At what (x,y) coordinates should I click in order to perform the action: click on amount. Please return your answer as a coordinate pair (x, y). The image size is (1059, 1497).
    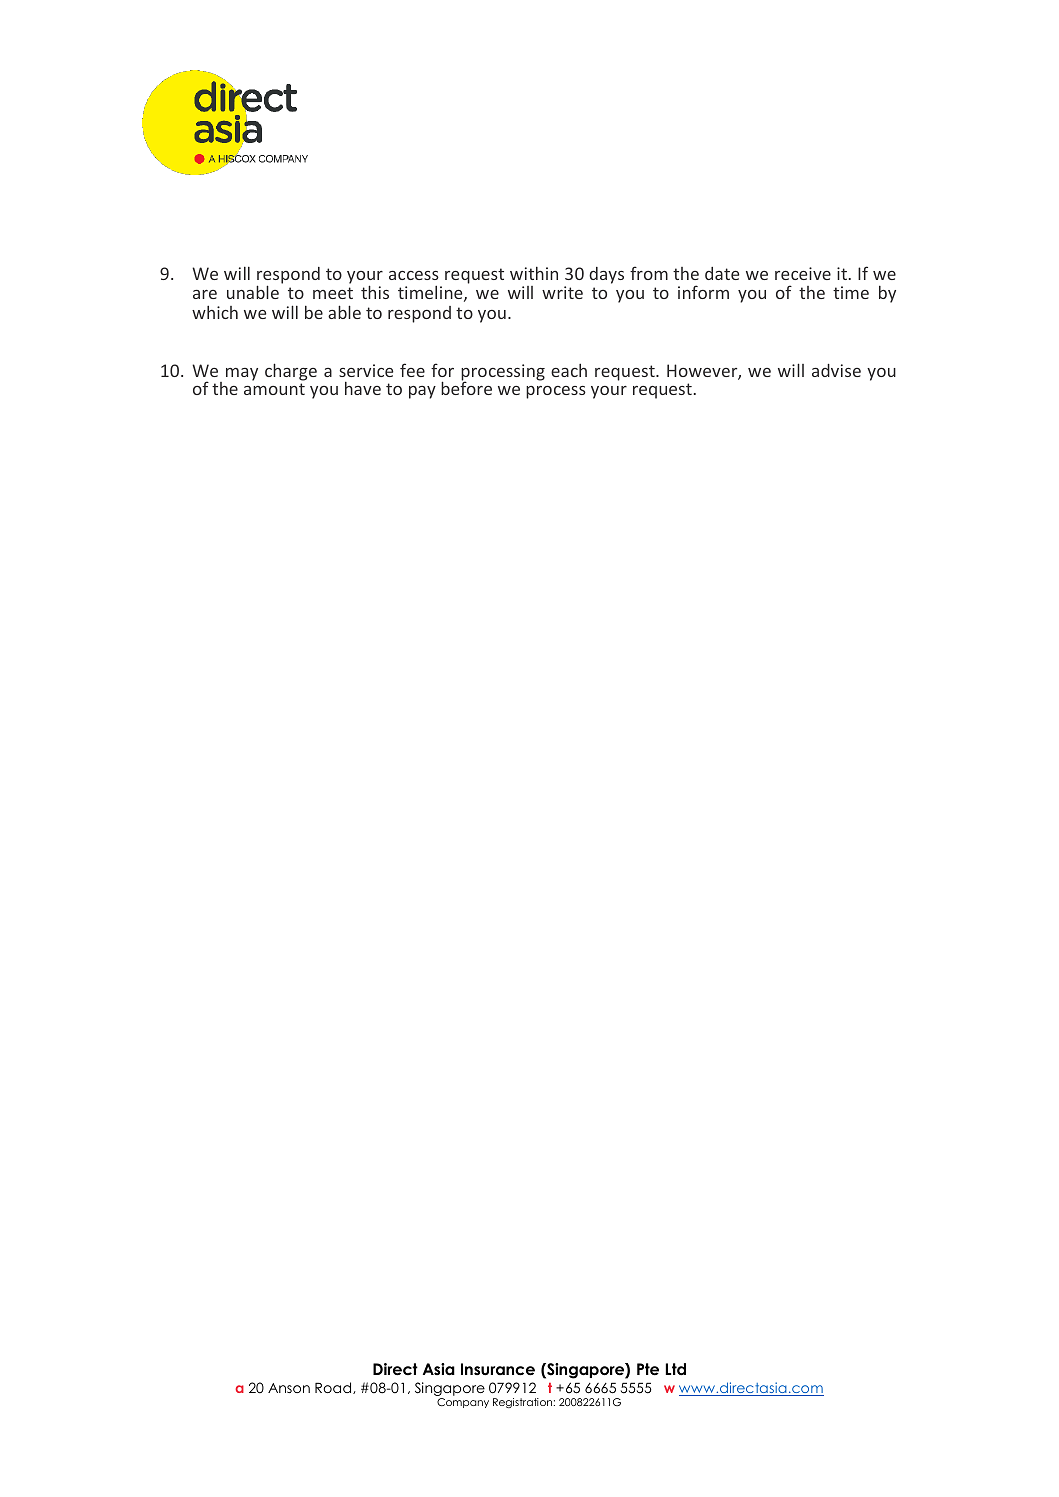
    Looking at the image, I should click on (274, 389).
